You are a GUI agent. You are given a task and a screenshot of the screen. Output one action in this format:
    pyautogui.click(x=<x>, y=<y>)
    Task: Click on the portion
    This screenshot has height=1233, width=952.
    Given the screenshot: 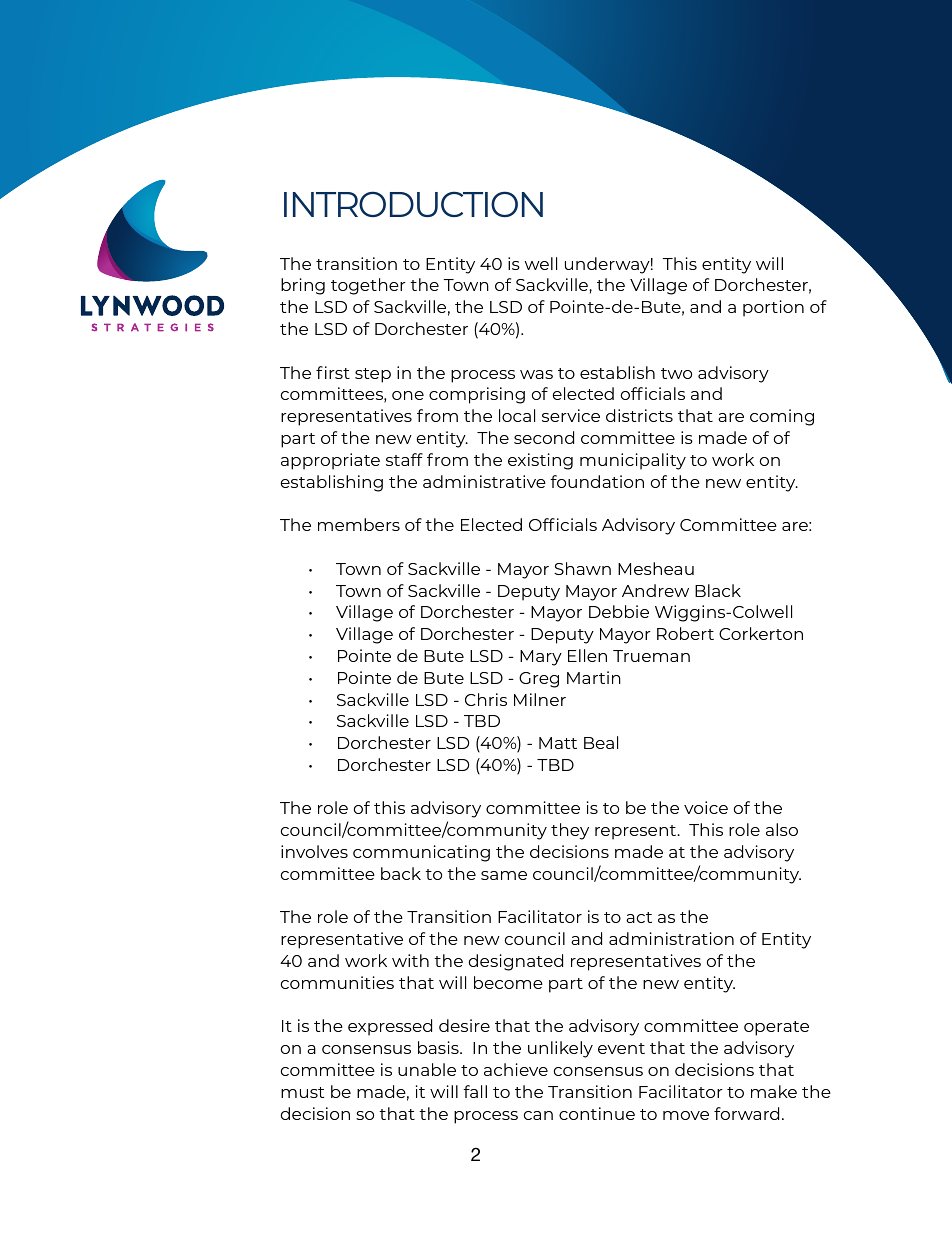 What is the action you would take?
    pyautogui.click(x=773, y=308)
